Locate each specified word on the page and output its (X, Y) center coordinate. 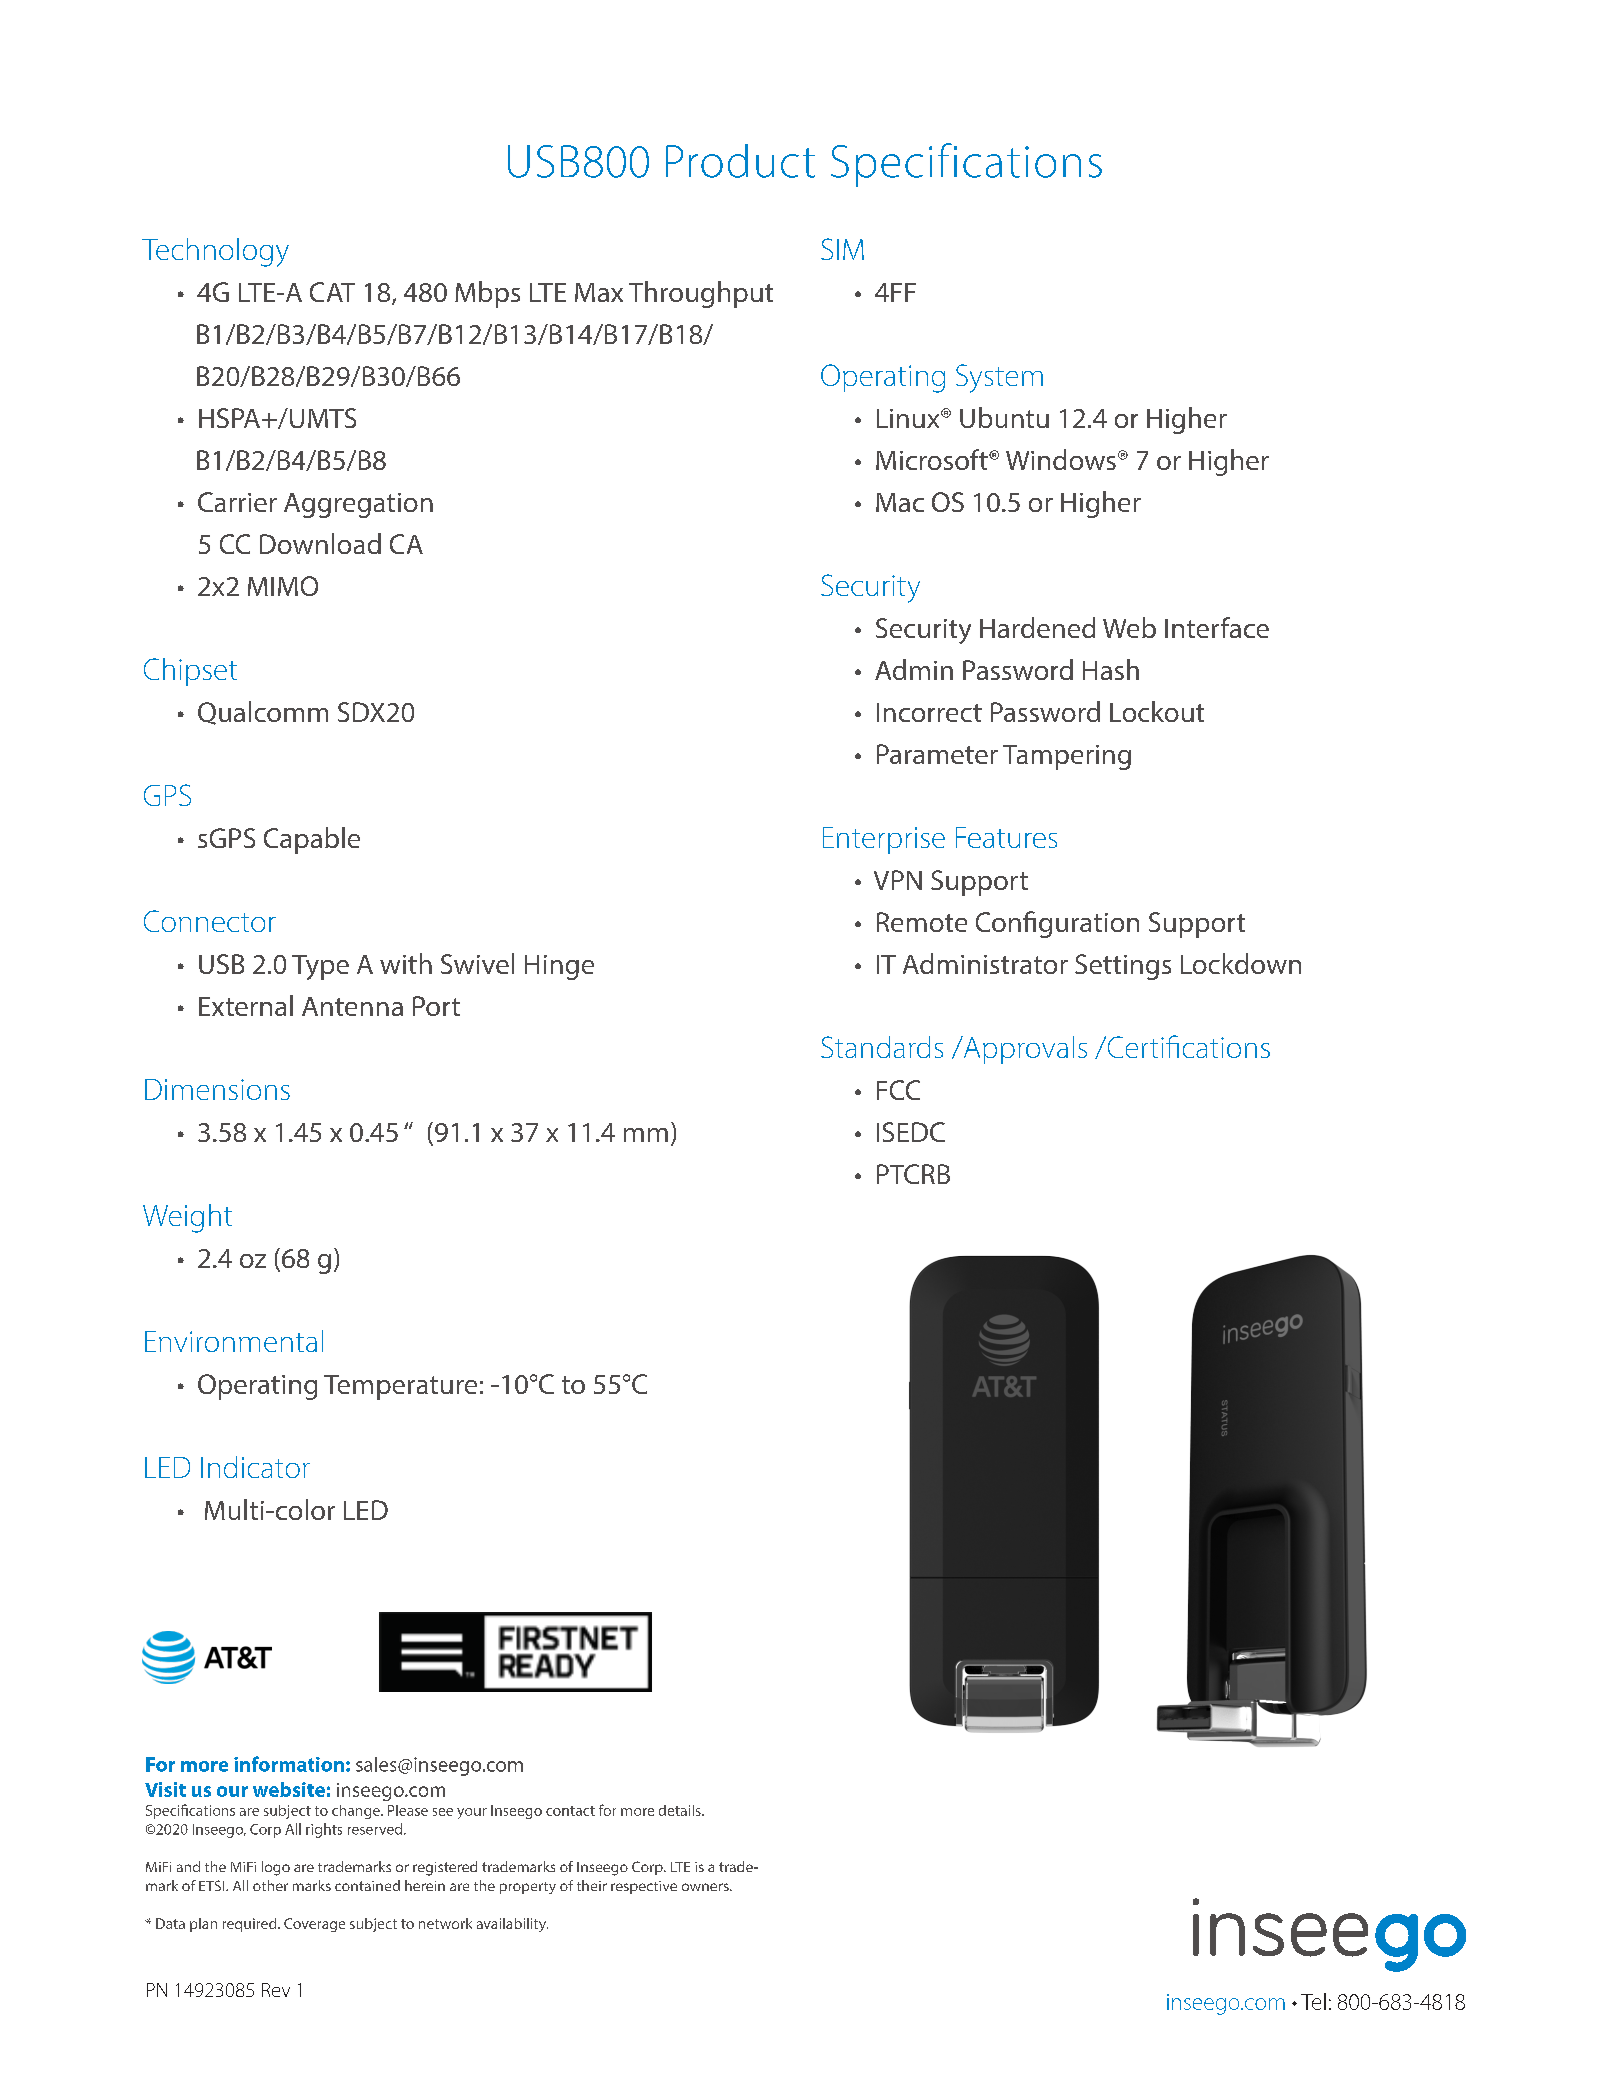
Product (740, 161)
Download (320, 543)
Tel (1313, 2001)
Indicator (255, 1467)
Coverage (314, 1925)
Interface (1217, 627)
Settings (1123, 967)
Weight (187, 1218)
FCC (898, 1090)
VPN (898, 880)
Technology (215, 252)
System (999, 378)
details (681, 1810)
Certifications (1187, 1046)
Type (320, 967)
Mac (900, 502)
